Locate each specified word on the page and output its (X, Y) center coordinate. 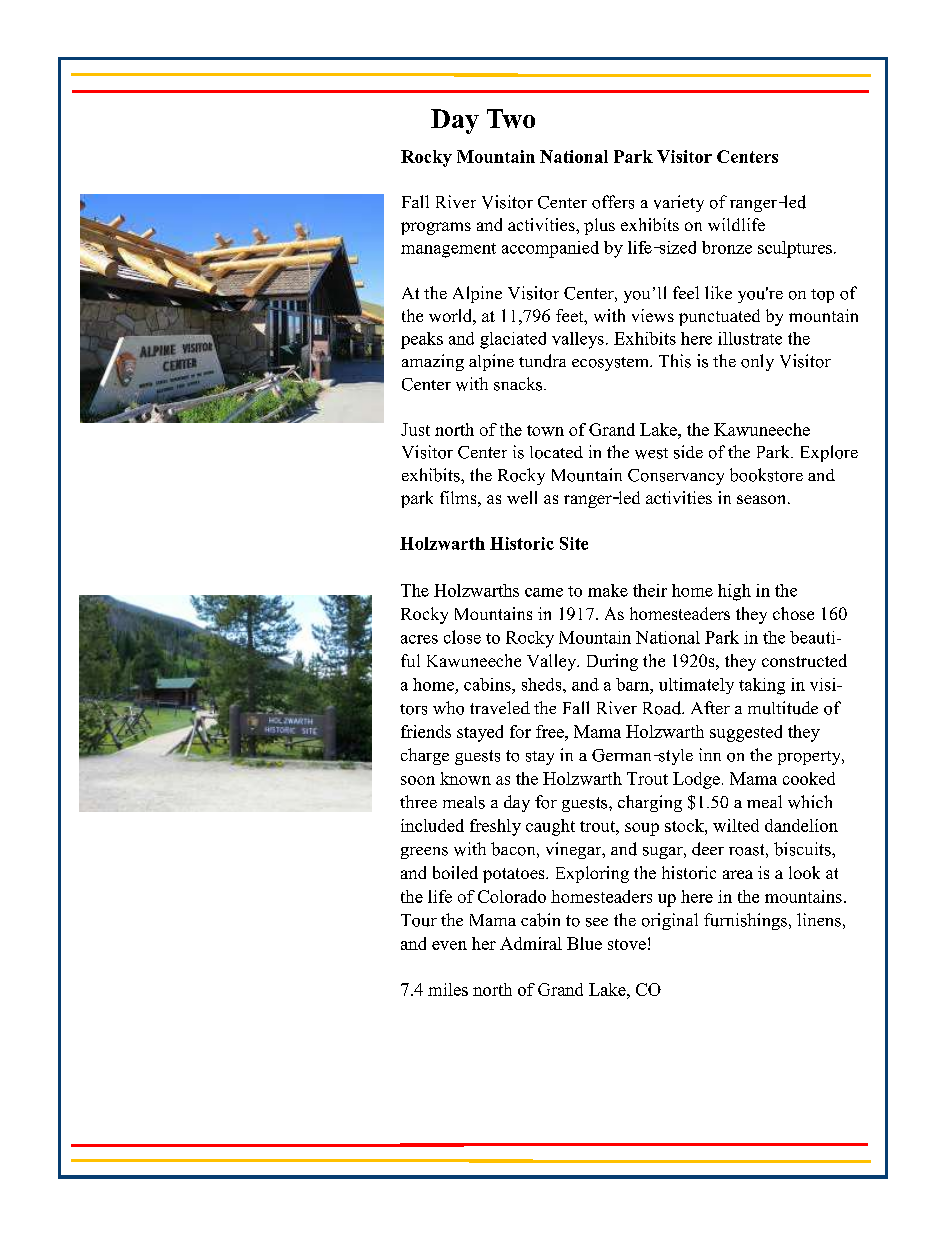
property (810, 758)
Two (511, 118)
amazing (433, 362)
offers (613, 202)
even (449, 945)
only (757, 362)
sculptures (795, 249)
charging (650, 803)
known (465, 778)
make (608, 590)
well (522, 497)
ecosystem (611, 364)
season (763, 499)
